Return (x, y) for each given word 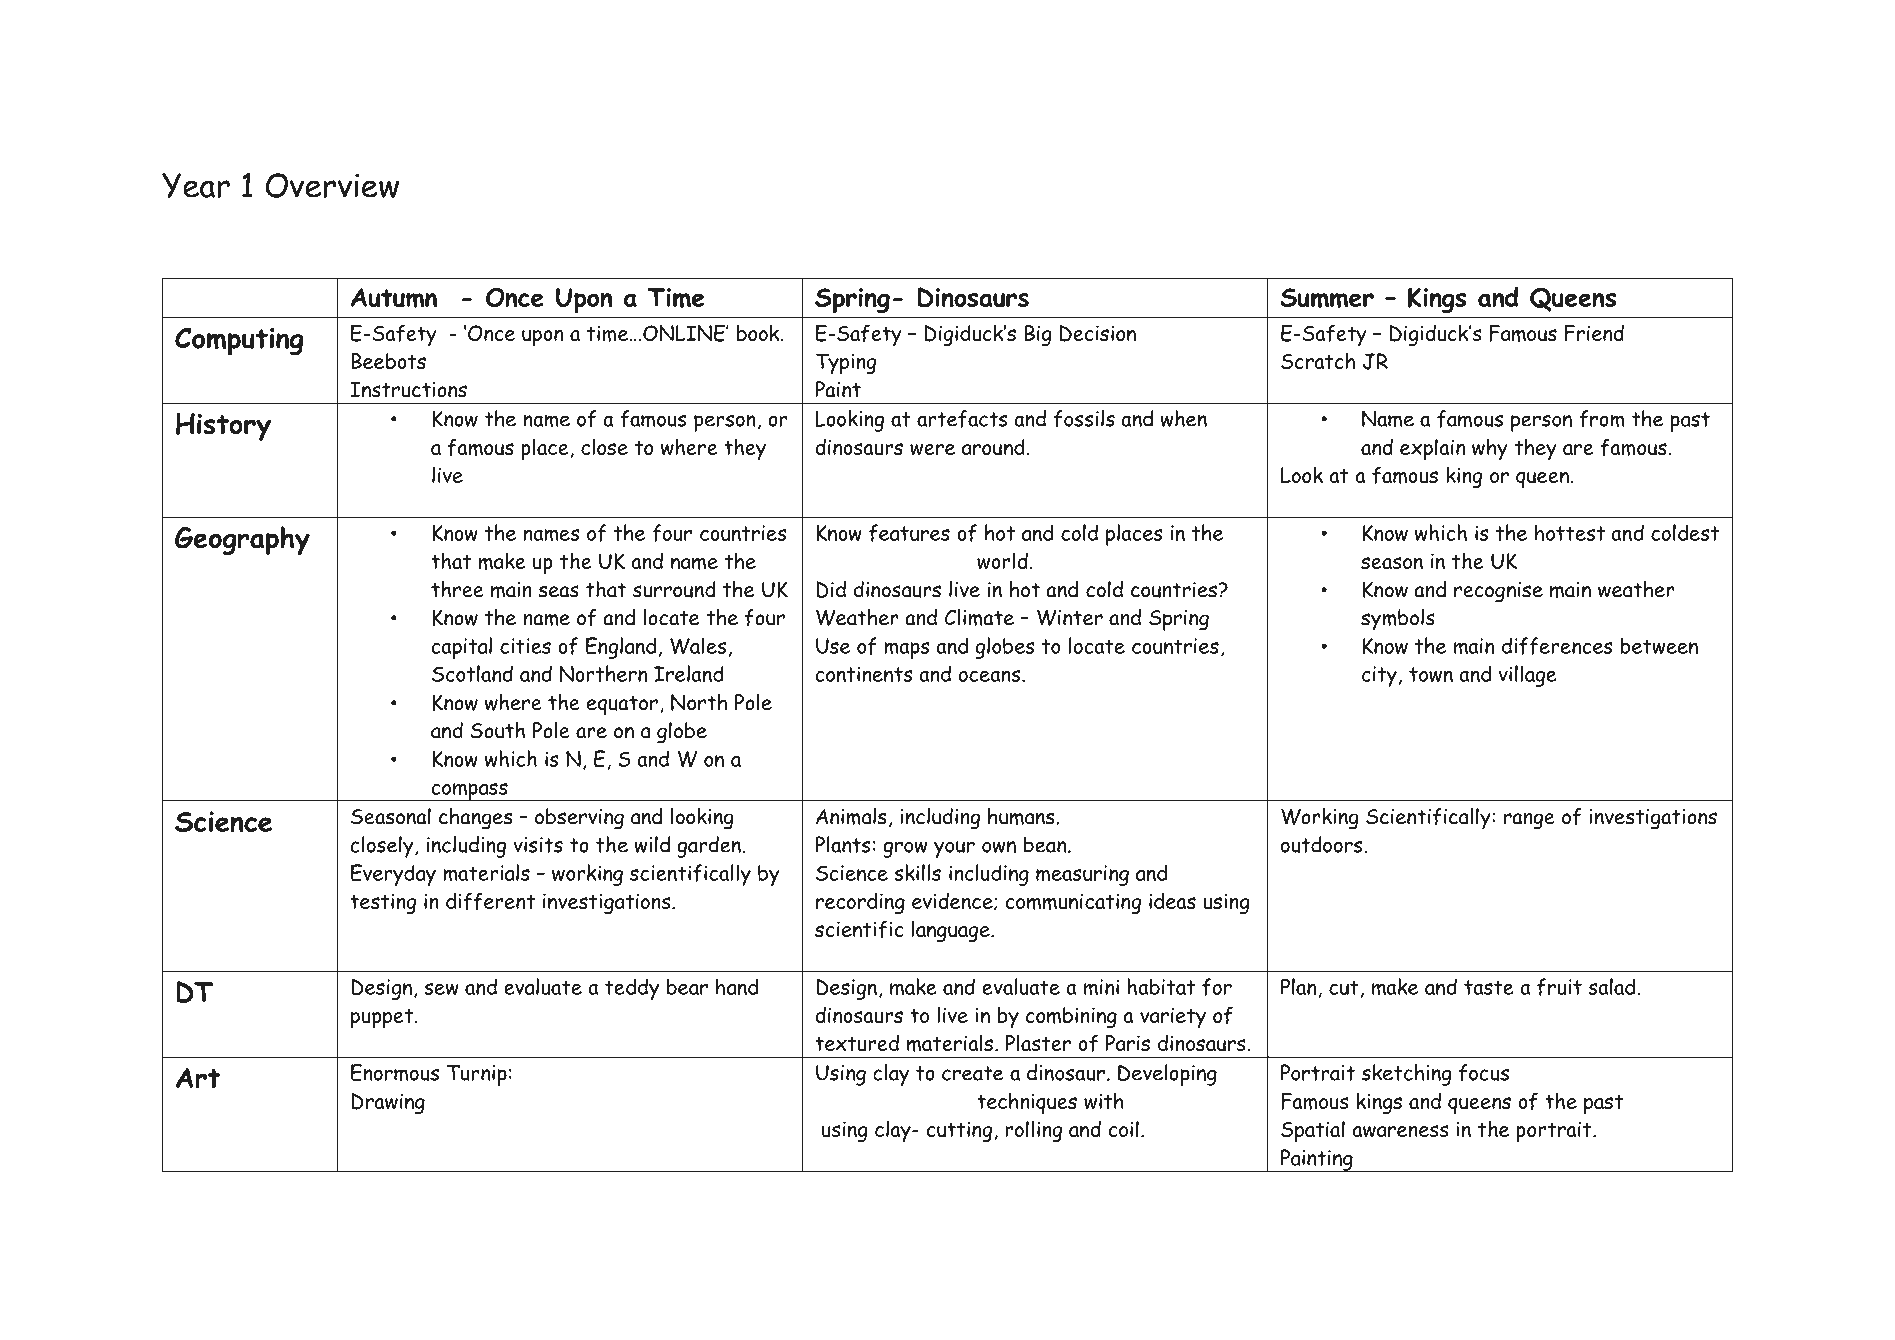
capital (461, 648)
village (1527, 676)
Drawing (388, 1103)
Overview (332, 185)
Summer (1327, 298)
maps (907, 650)
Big (1038, 335)
